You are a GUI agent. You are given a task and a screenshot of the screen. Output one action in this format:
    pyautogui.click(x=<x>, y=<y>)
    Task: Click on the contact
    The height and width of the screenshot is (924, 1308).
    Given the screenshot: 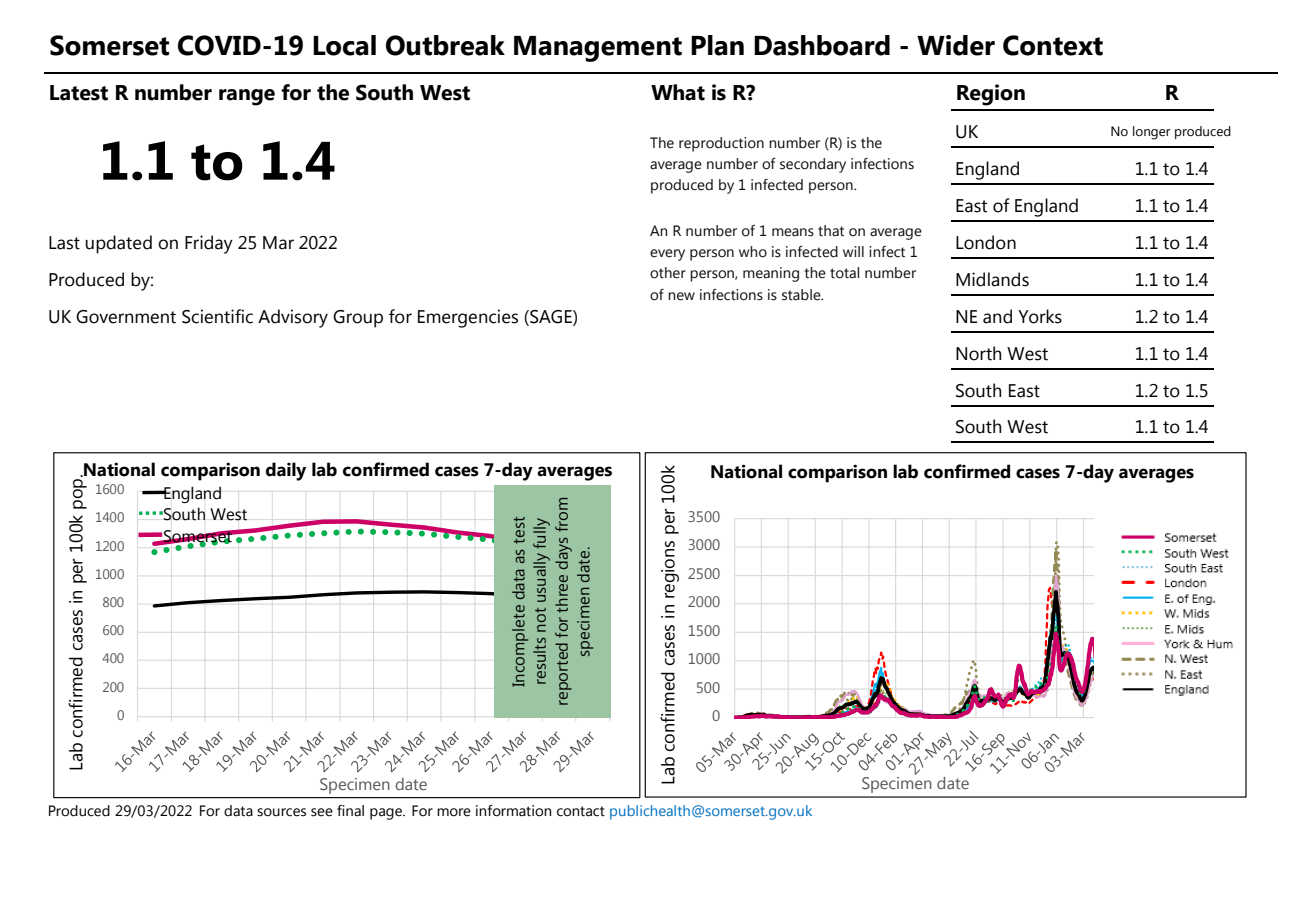 What is the action you would take?
    pyautogui.click(x=581, y=811)
